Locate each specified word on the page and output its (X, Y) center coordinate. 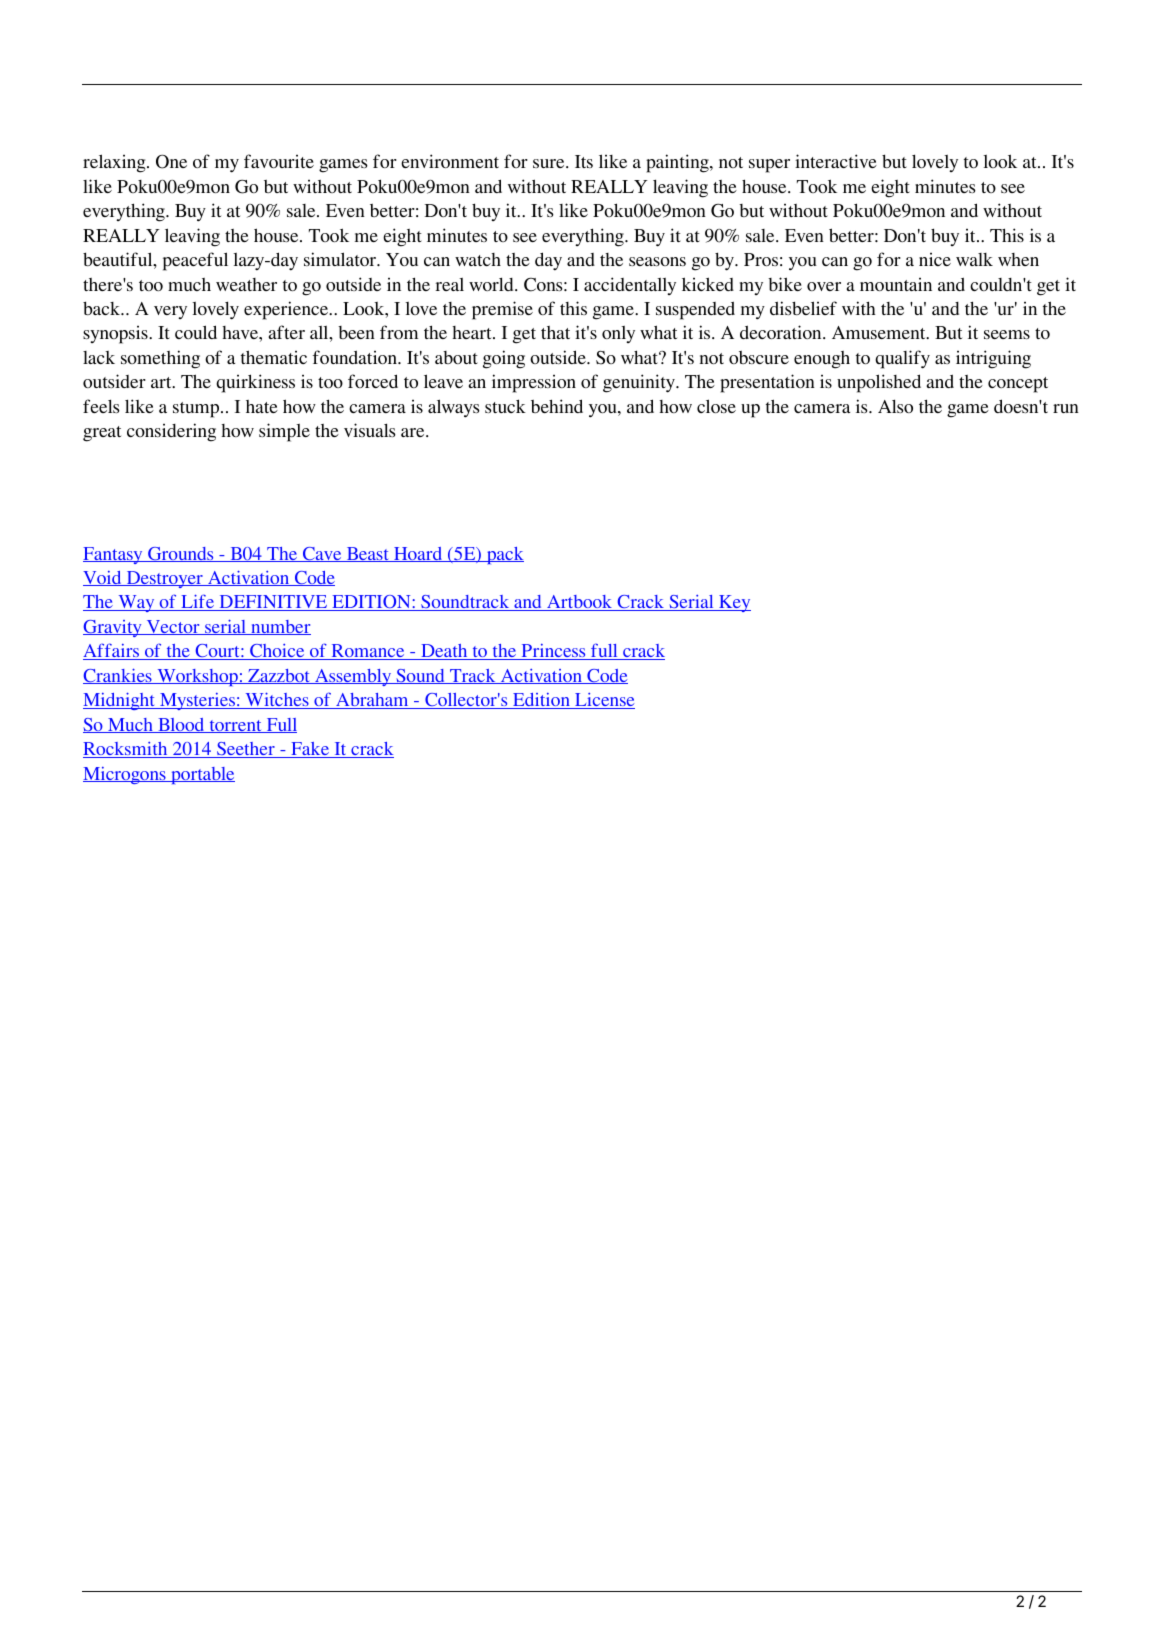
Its (584, 161)
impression (534, 383)
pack (504, 555)
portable (202, 775)
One (171, 161)
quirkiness (255, 383)
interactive (836, 161)
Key (734, 603)
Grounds (181, 554)
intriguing (993, 359)
